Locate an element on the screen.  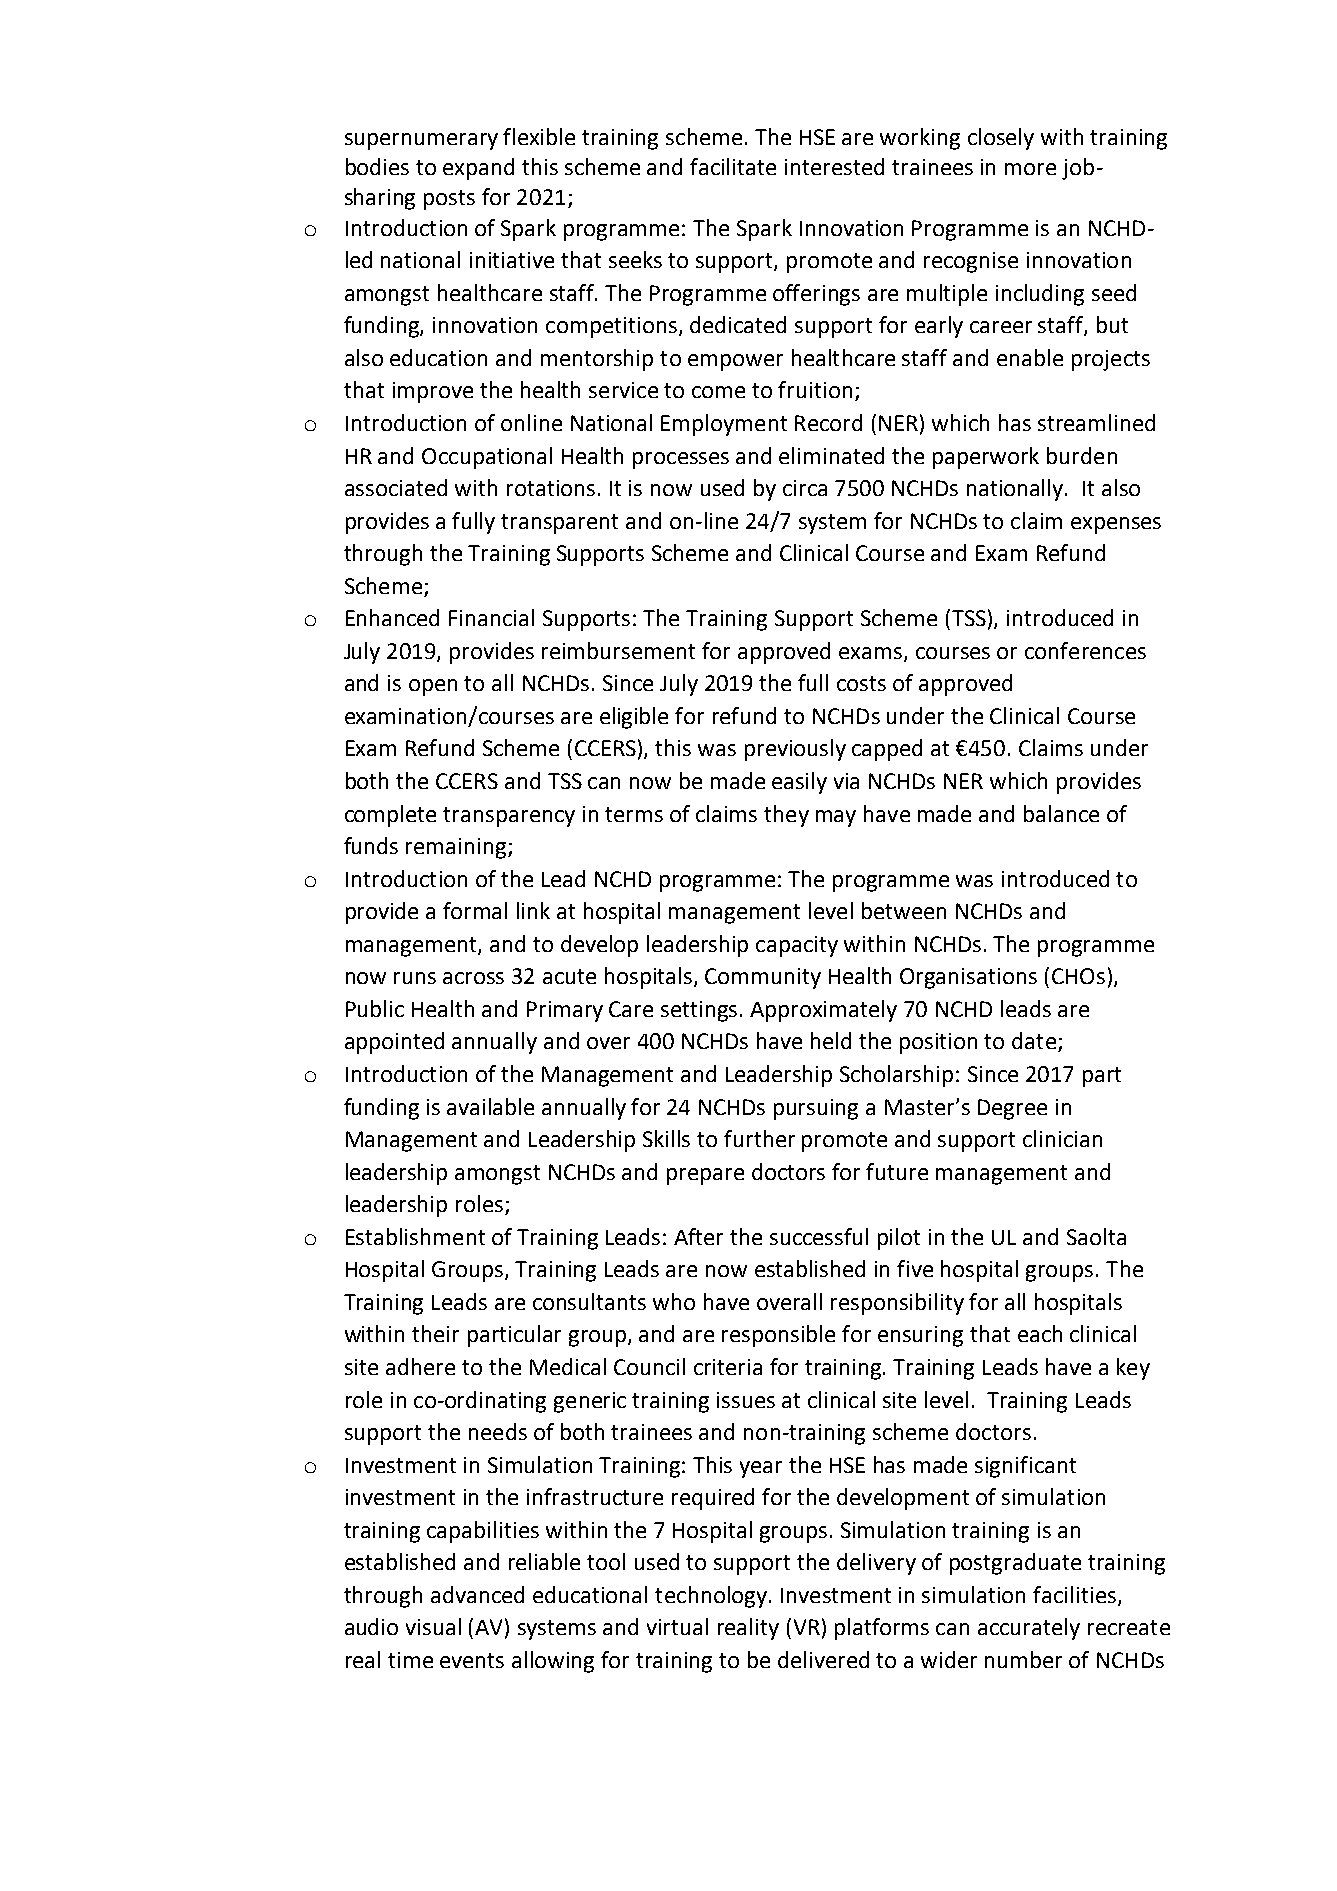
expenses is located at coordinates (1116, 525).
